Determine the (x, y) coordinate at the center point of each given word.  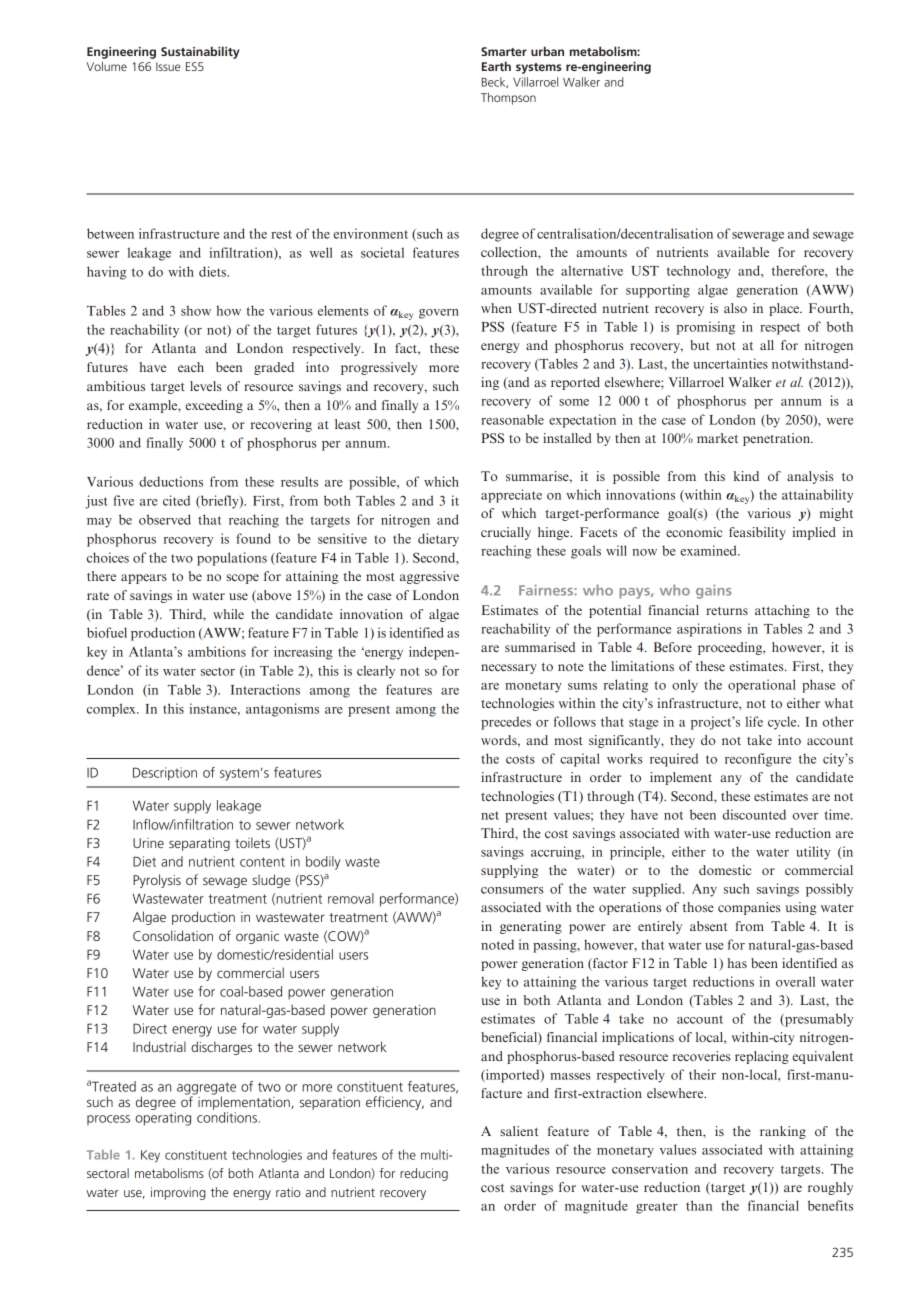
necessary (509, 669)
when (496, 308)
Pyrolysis (157, 881)
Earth (496, 66)
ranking (783, 1132)
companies (749, 908)
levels (205, 386)
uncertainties (730, 363)
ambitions (217, 651)
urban (547, 51)
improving (178, 1193)
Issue (168, 66)
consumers (512, 890)
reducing (424, 1174)
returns (727, 611)
